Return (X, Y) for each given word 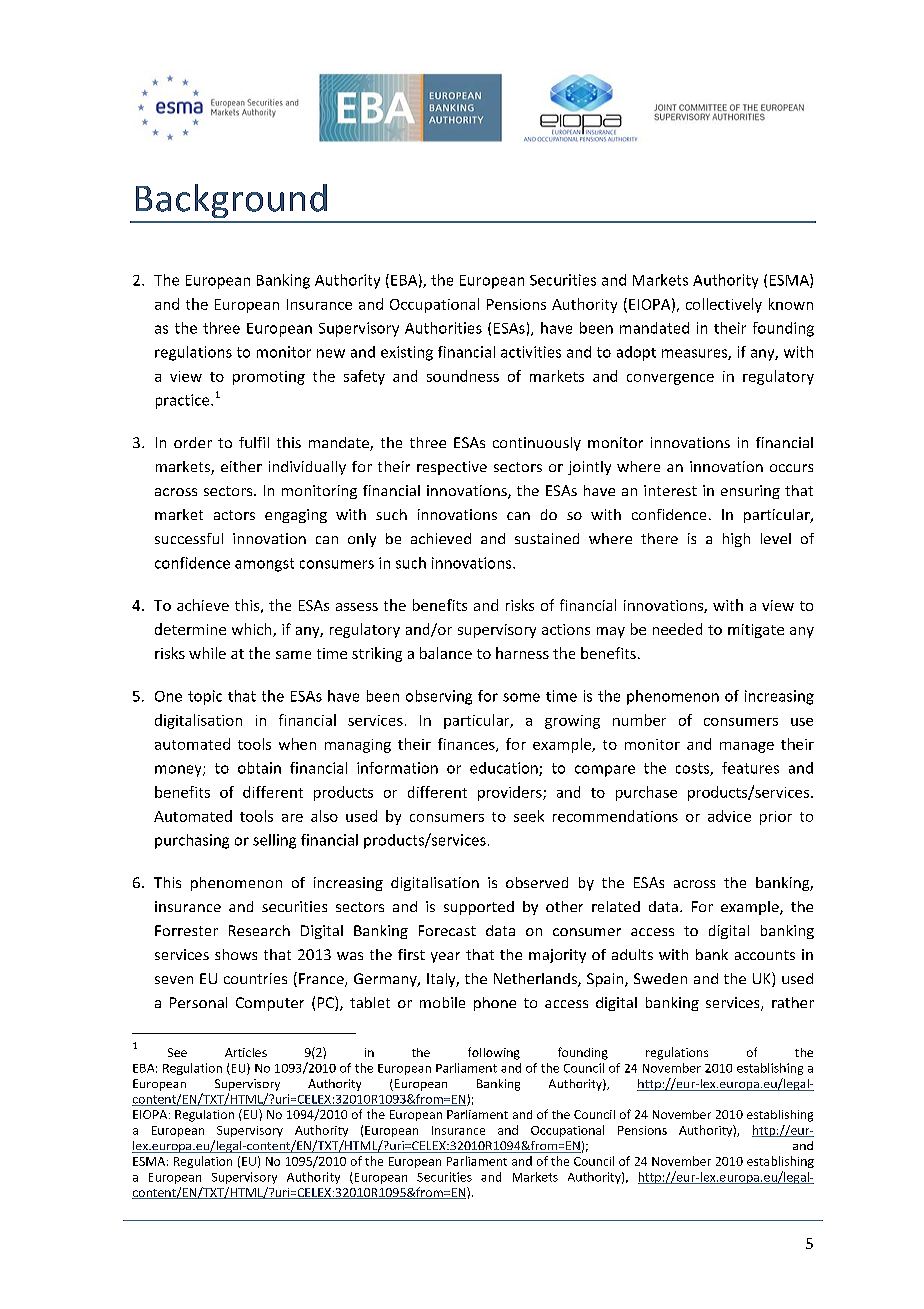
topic (205, 697)
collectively (724, 305)
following (494, 1053)
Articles (246, 1052)
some (521, 697)
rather (793, 1002)
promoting (269, 378)
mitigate (756, 631)
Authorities (443, 328)
